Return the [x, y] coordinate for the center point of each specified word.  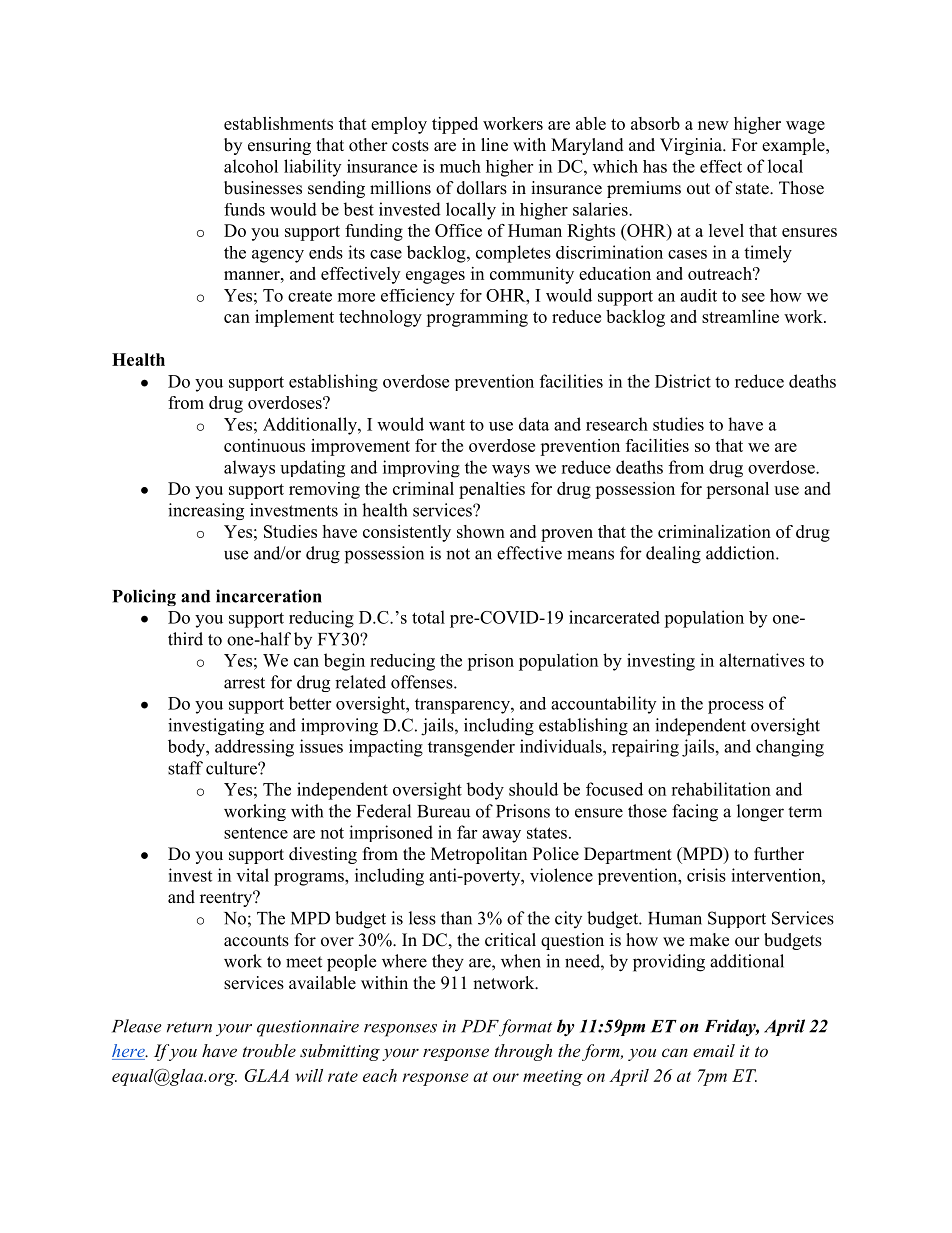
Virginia [692, 146]
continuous [264, 445]
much [460, 166]
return [189, 1027]
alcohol [251, 166]
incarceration [269, 596]
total [428, 617]
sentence [256, 833]
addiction [741, 553]
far [467, 832]
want [447, 425]
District [683, 381]
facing [695, 813]
